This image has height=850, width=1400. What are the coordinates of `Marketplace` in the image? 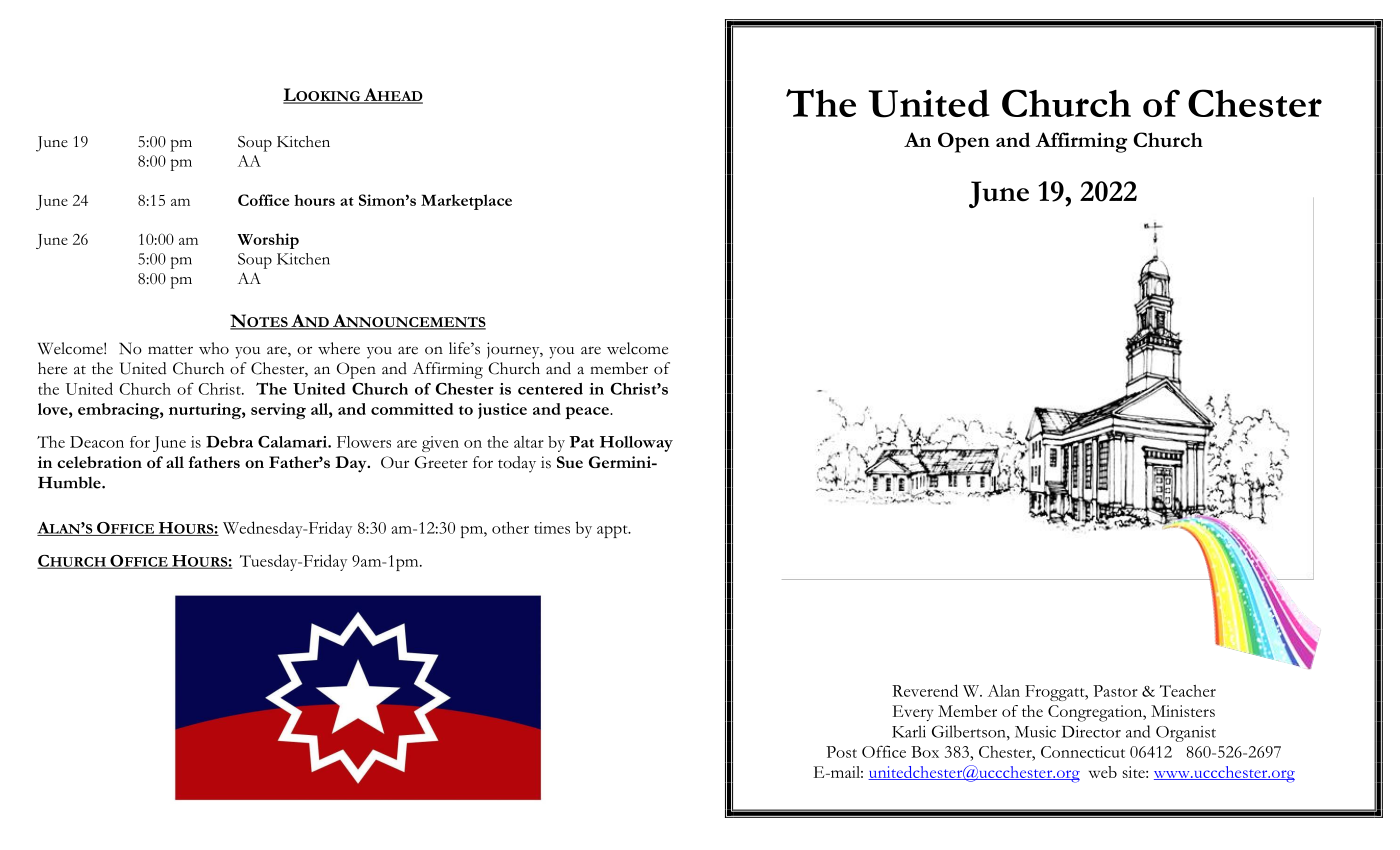 It's located at (466, 202).
